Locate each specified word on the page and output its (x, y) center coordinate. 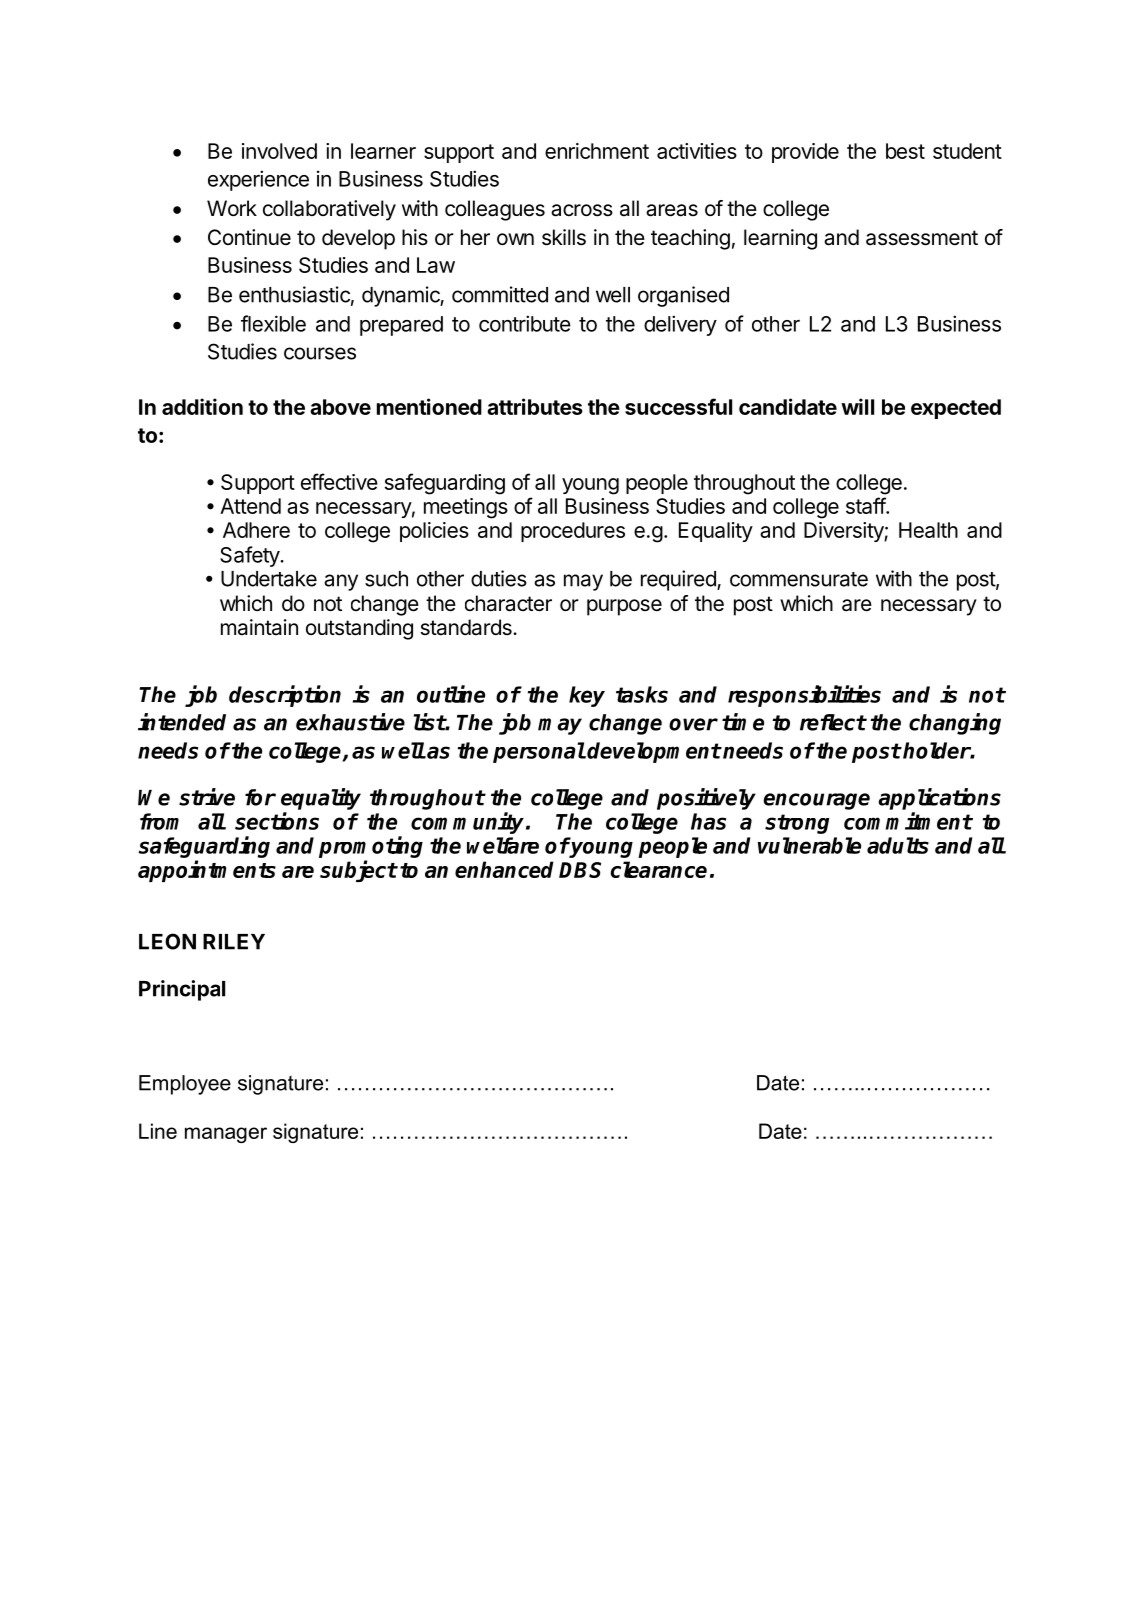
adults (898, 845)
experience (258, 180)
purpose (624, 607)
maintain (259, 627)
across (582, 210)
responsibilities (804, 696)
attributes (535, 406)
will (857, 406)
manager (226, 1135)
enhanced (504, 869)
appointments (207, 871)
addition (202, 406)
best (905, 151)
